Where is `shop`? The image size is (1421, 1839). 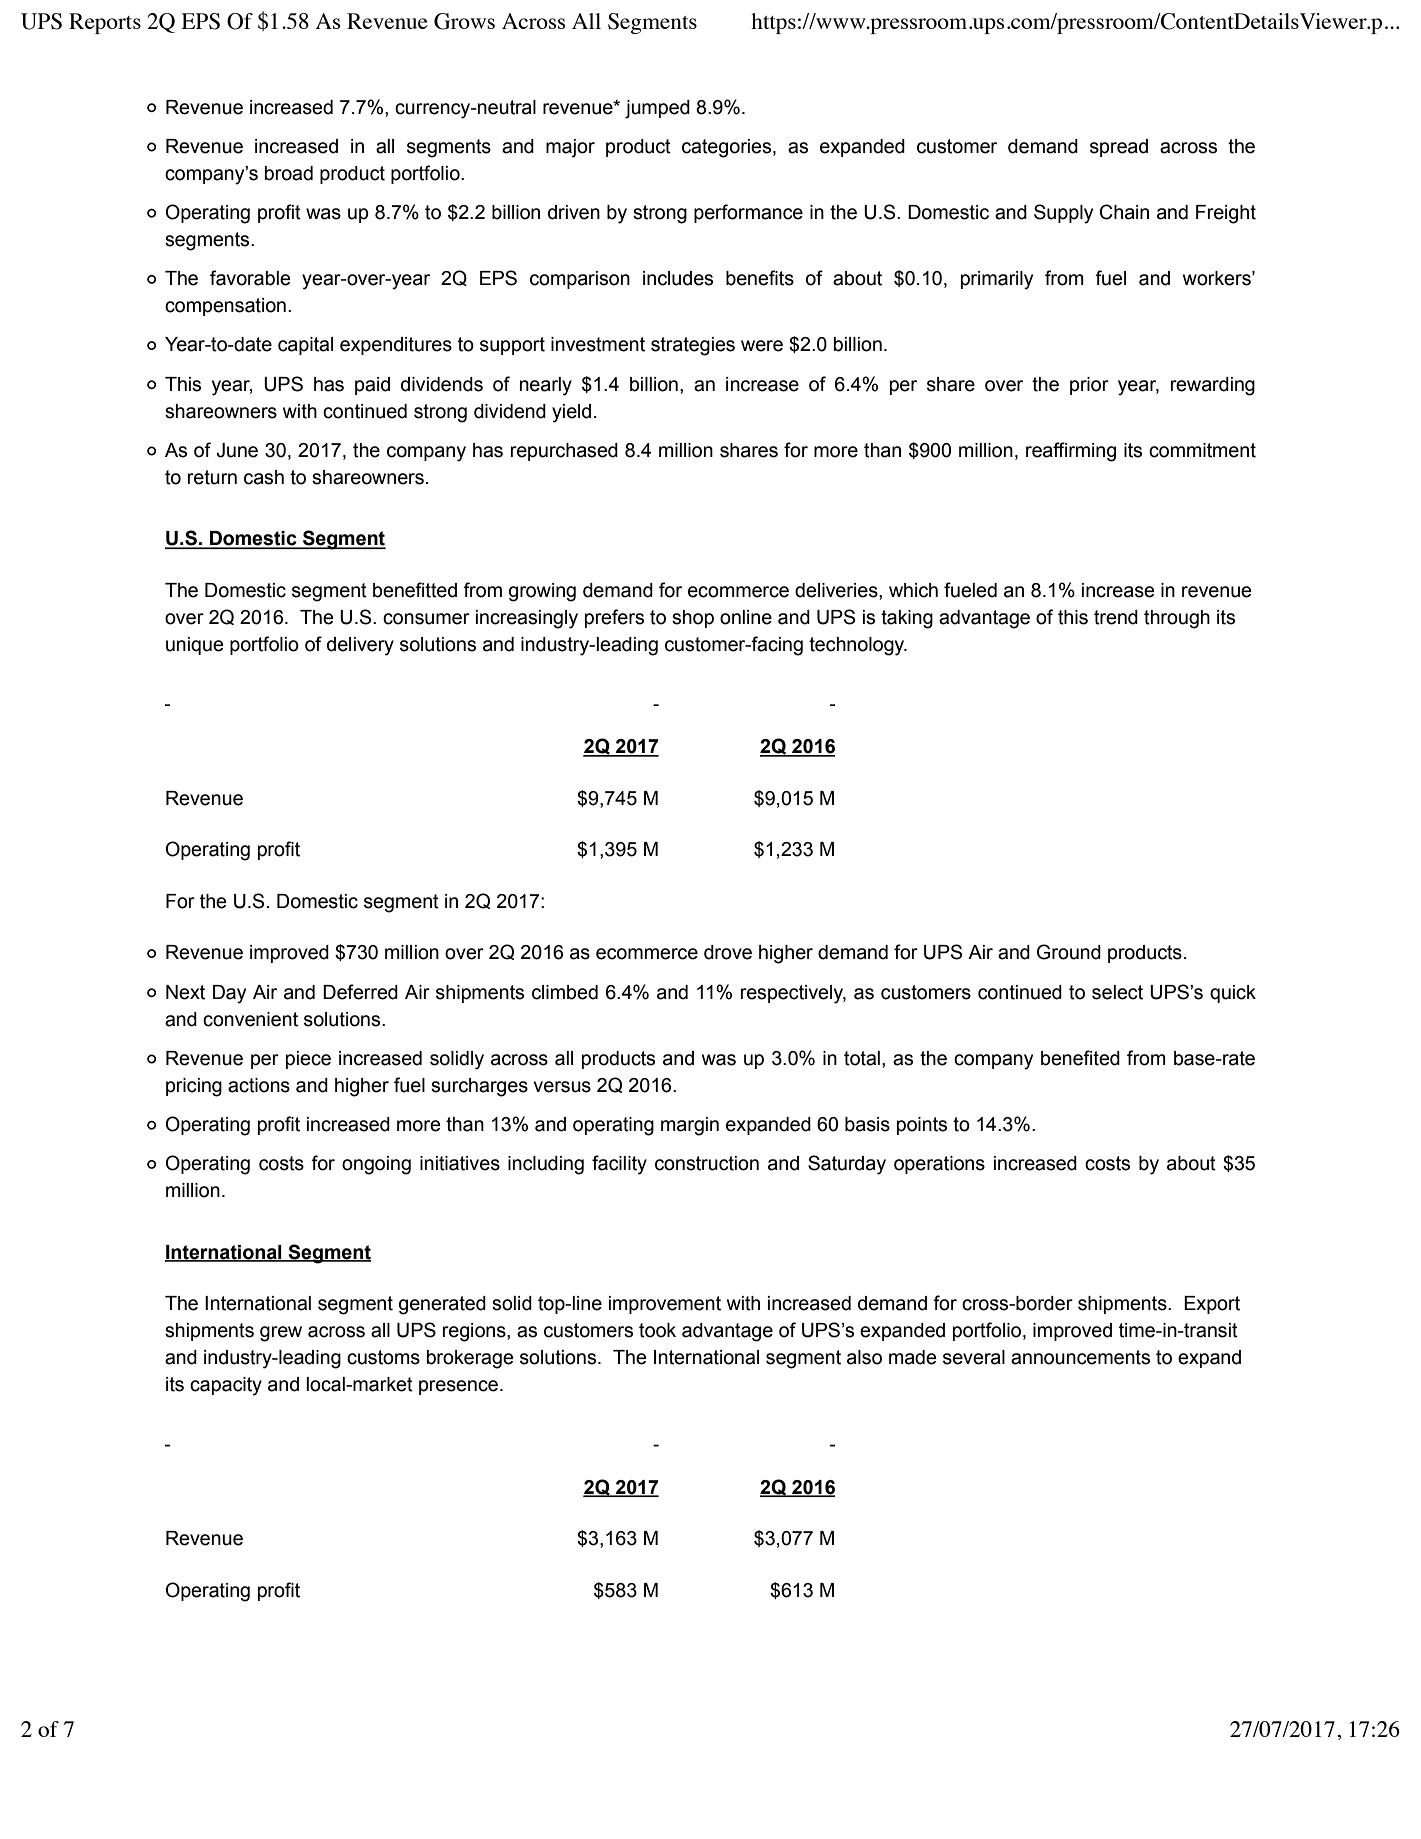
shop is located at coordinates (693, 619).
